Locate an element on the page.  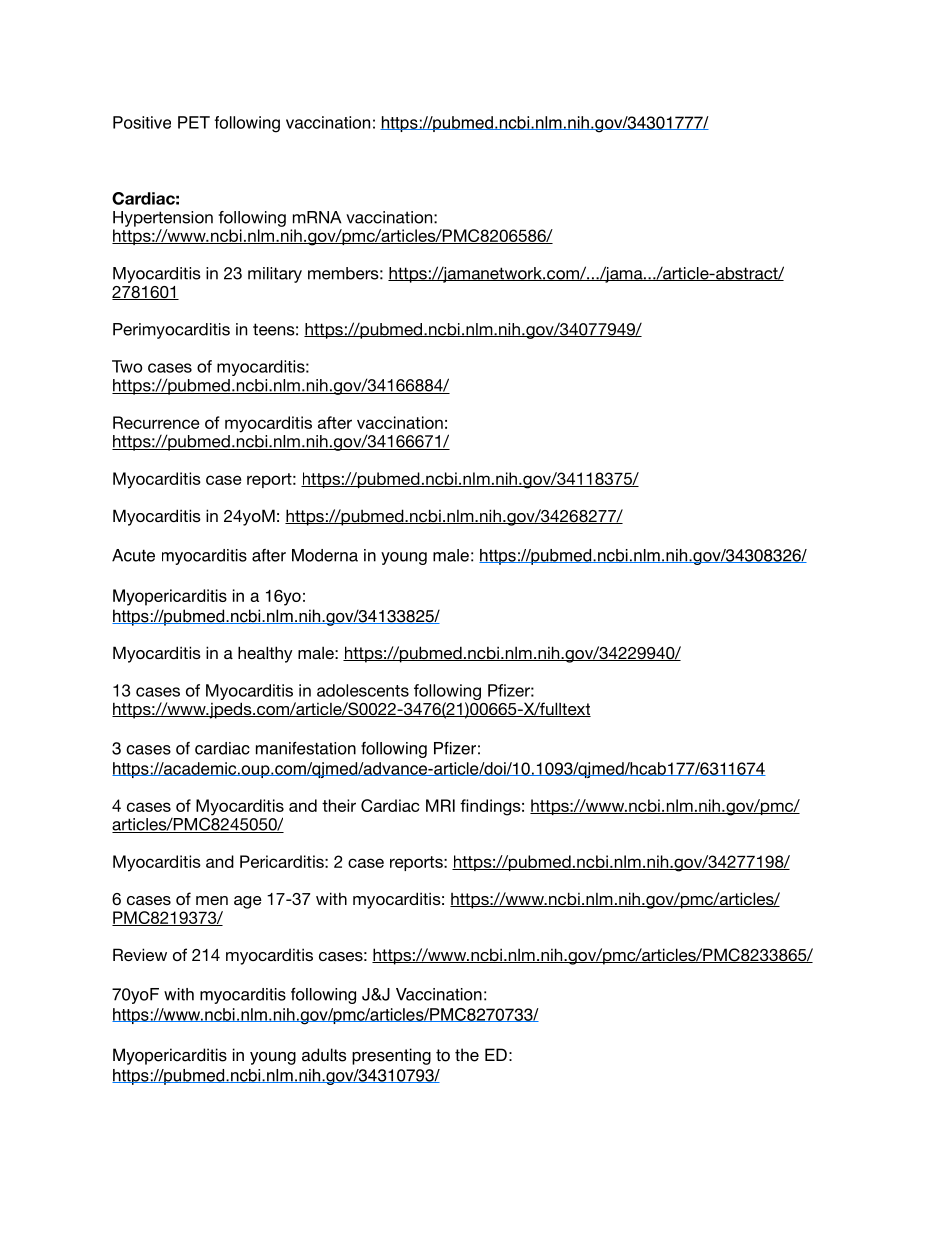
manifestation is located at coordinates (306, 748).
